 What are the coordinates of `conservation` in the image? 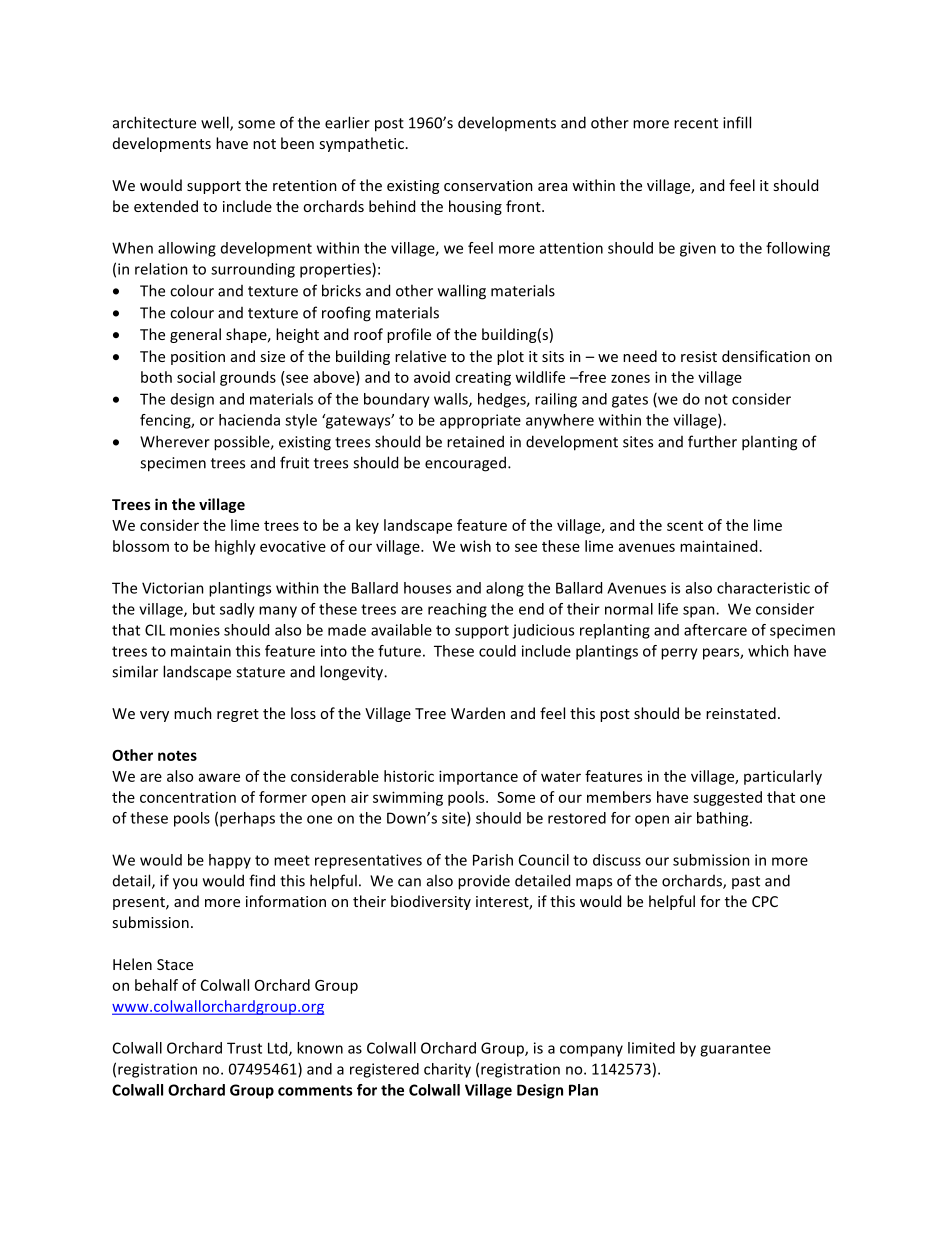 It's located at (488, 185).
